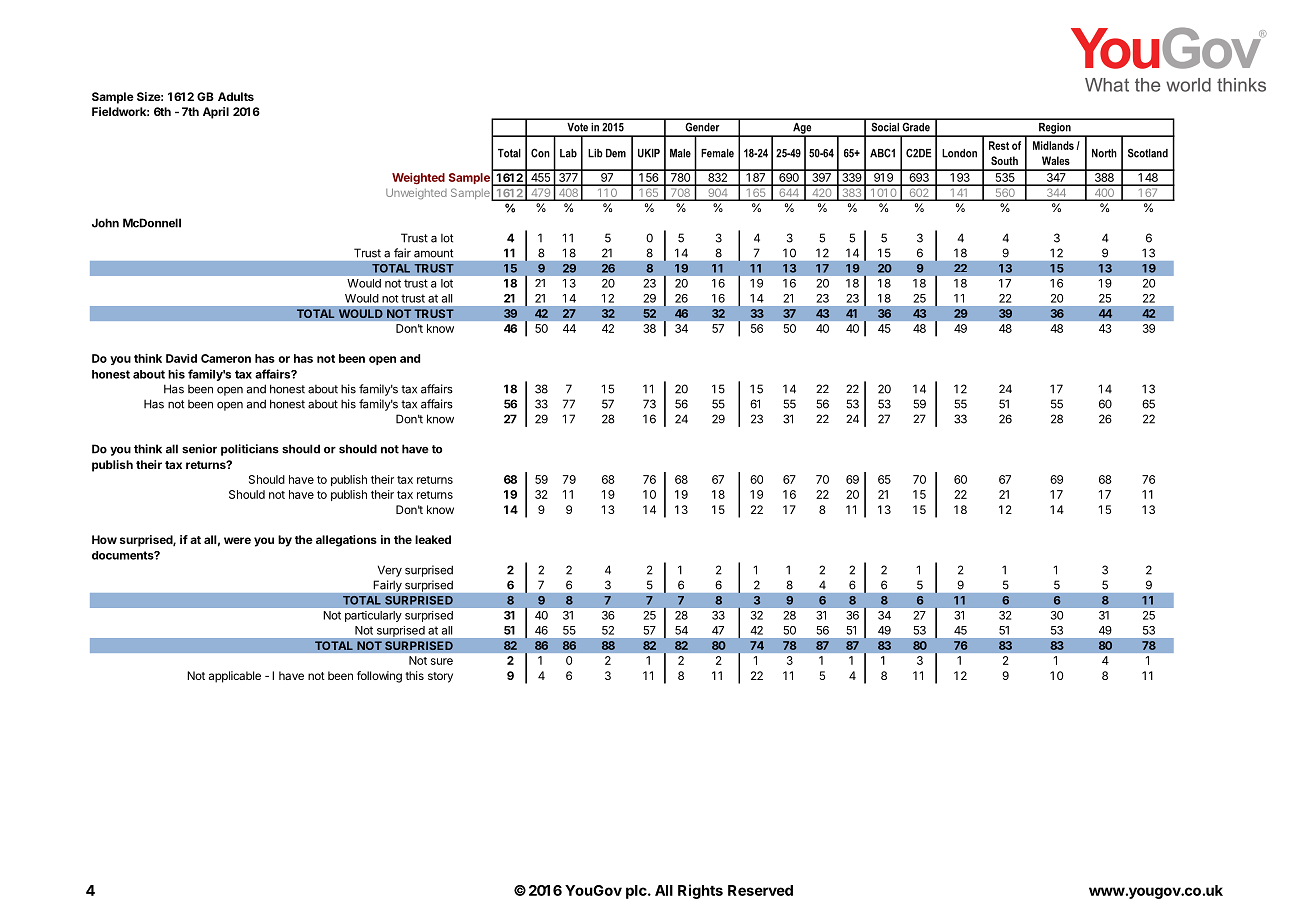  I want to click on Rights, so click(700, 891).
